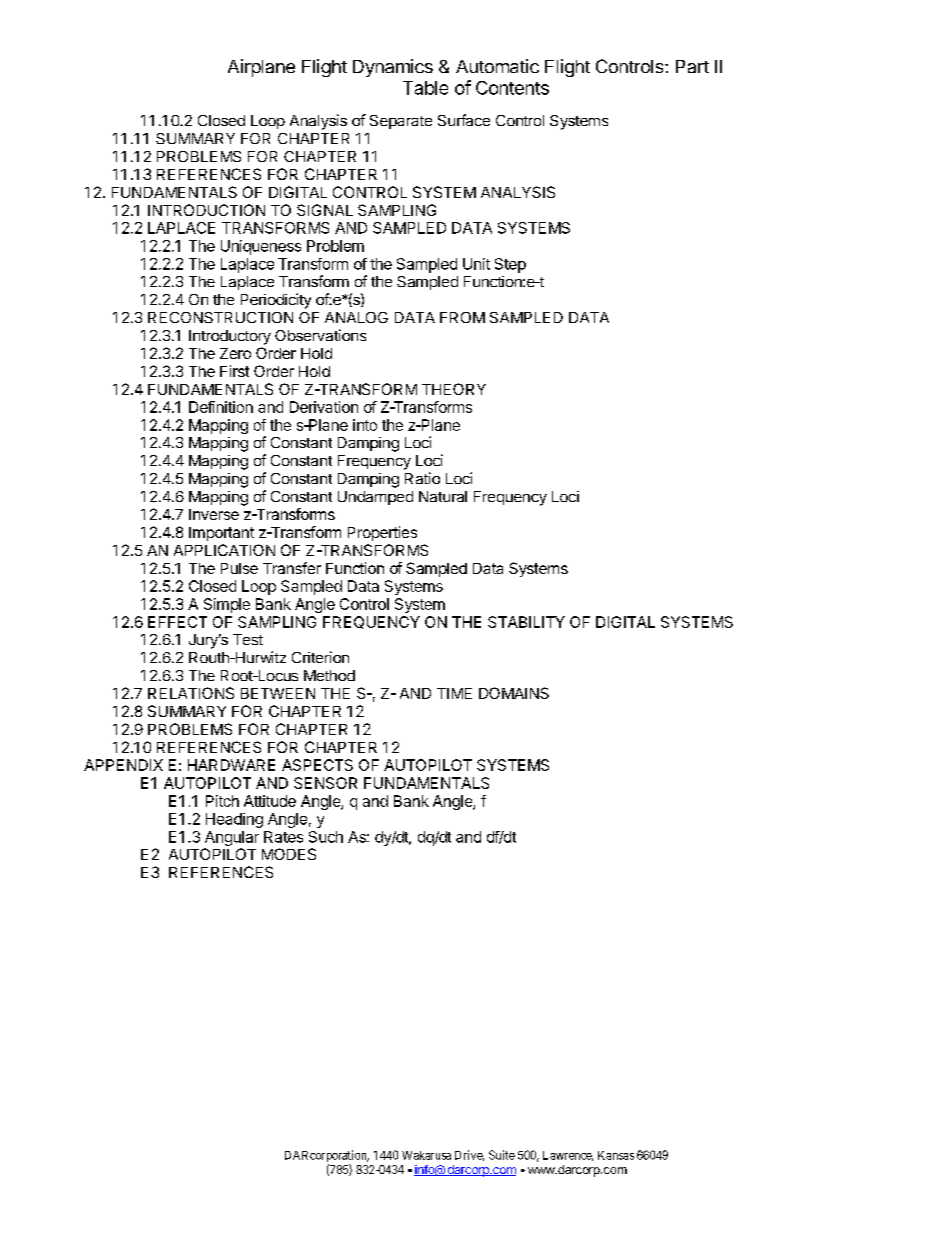  I want to click on Properties, so click(382, 533).
